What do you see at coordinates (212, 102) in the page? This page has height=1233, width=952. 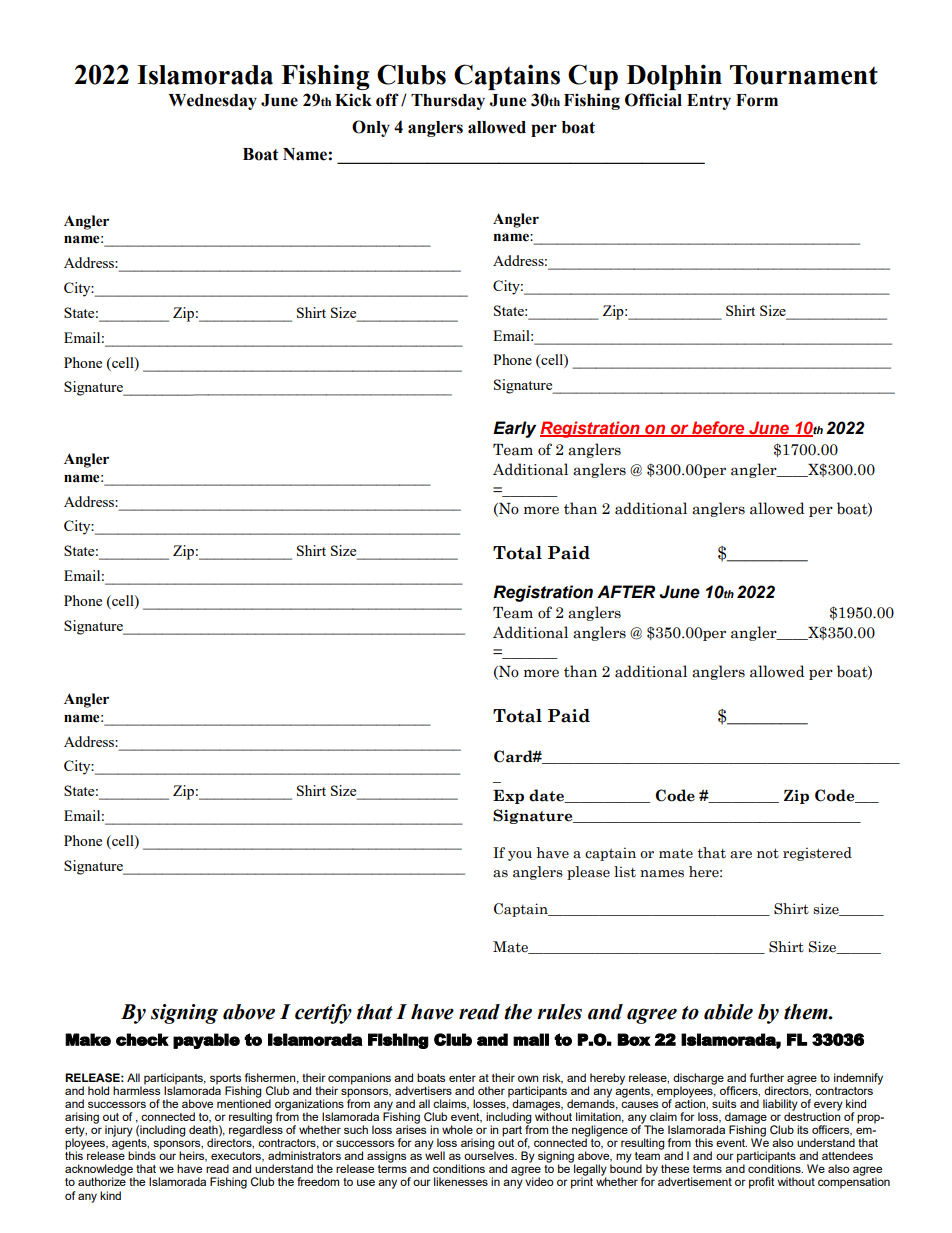 I see `Wednesday` at bounding box center [212, 102].
